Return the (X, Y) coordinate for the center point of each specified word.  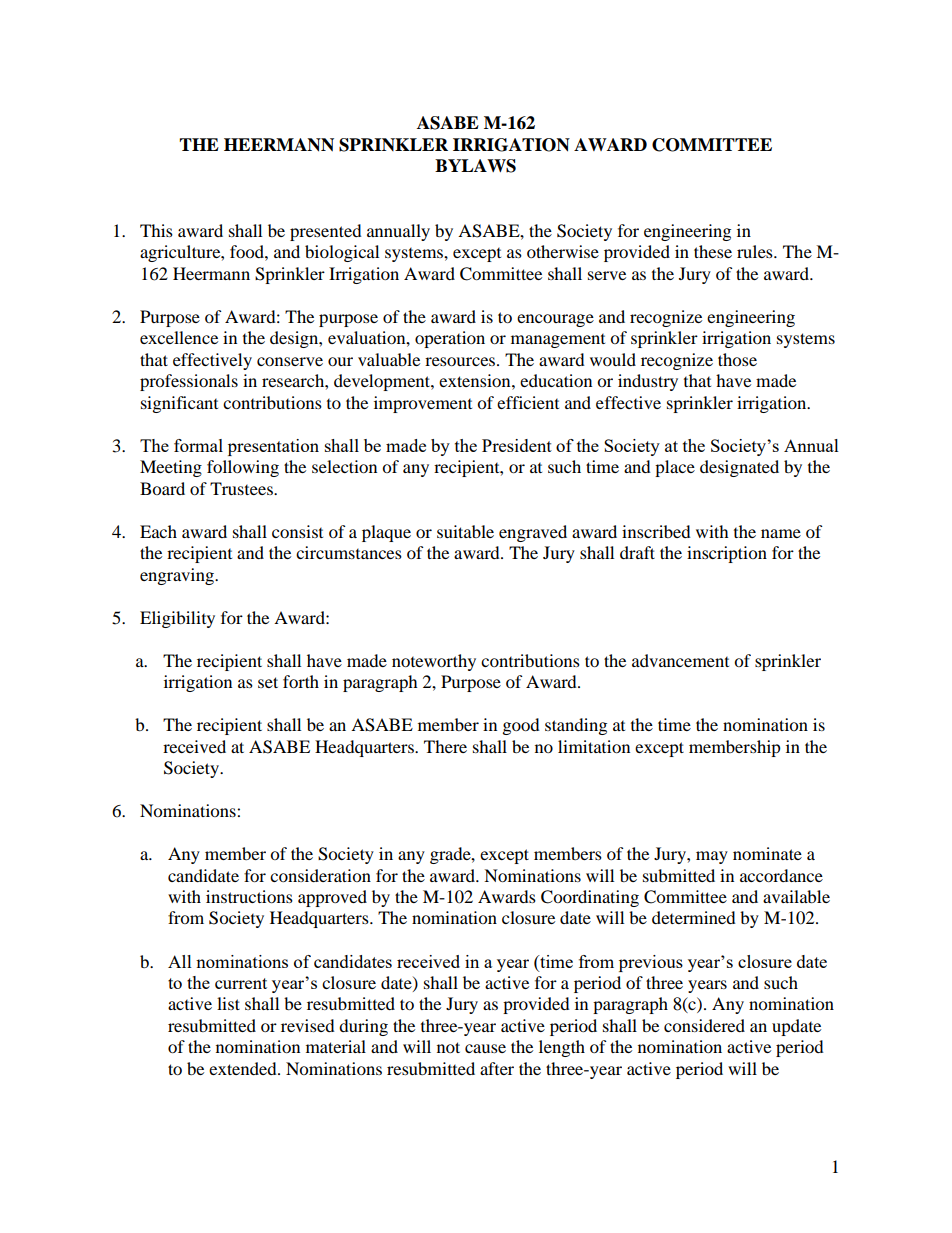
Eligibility (177, 619)
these (713, 251)
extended (244, 1068)
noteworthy (434, 662)
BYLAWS (475, 166)
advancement (680, 660)
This (156, 230)
